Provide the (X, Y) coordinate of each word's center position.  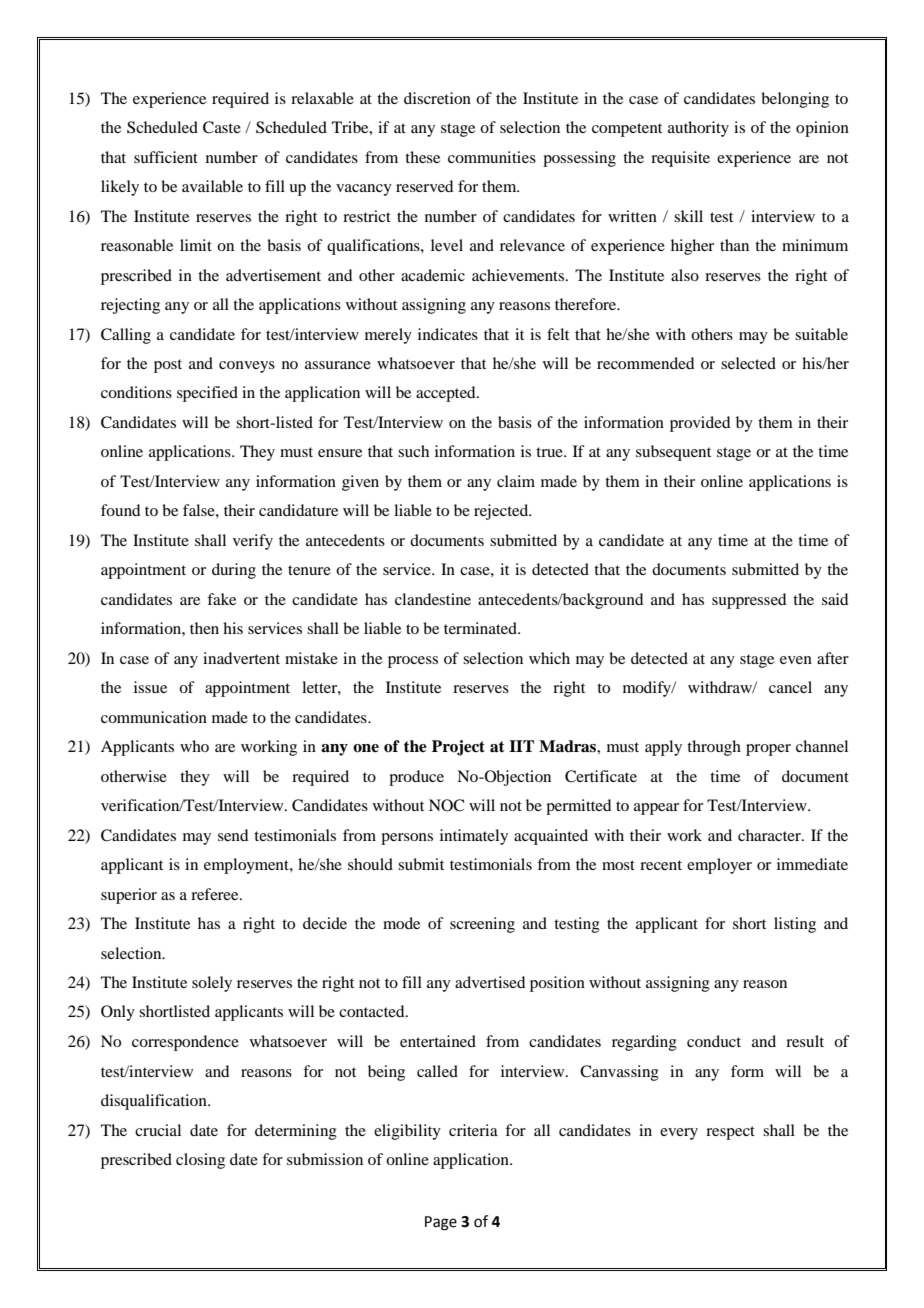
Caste (222, 127)
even (796, 660)
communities (492, 157)
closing (200, 1161)
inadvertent (241, 658)
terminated (481, 628)
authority (698, 129)
